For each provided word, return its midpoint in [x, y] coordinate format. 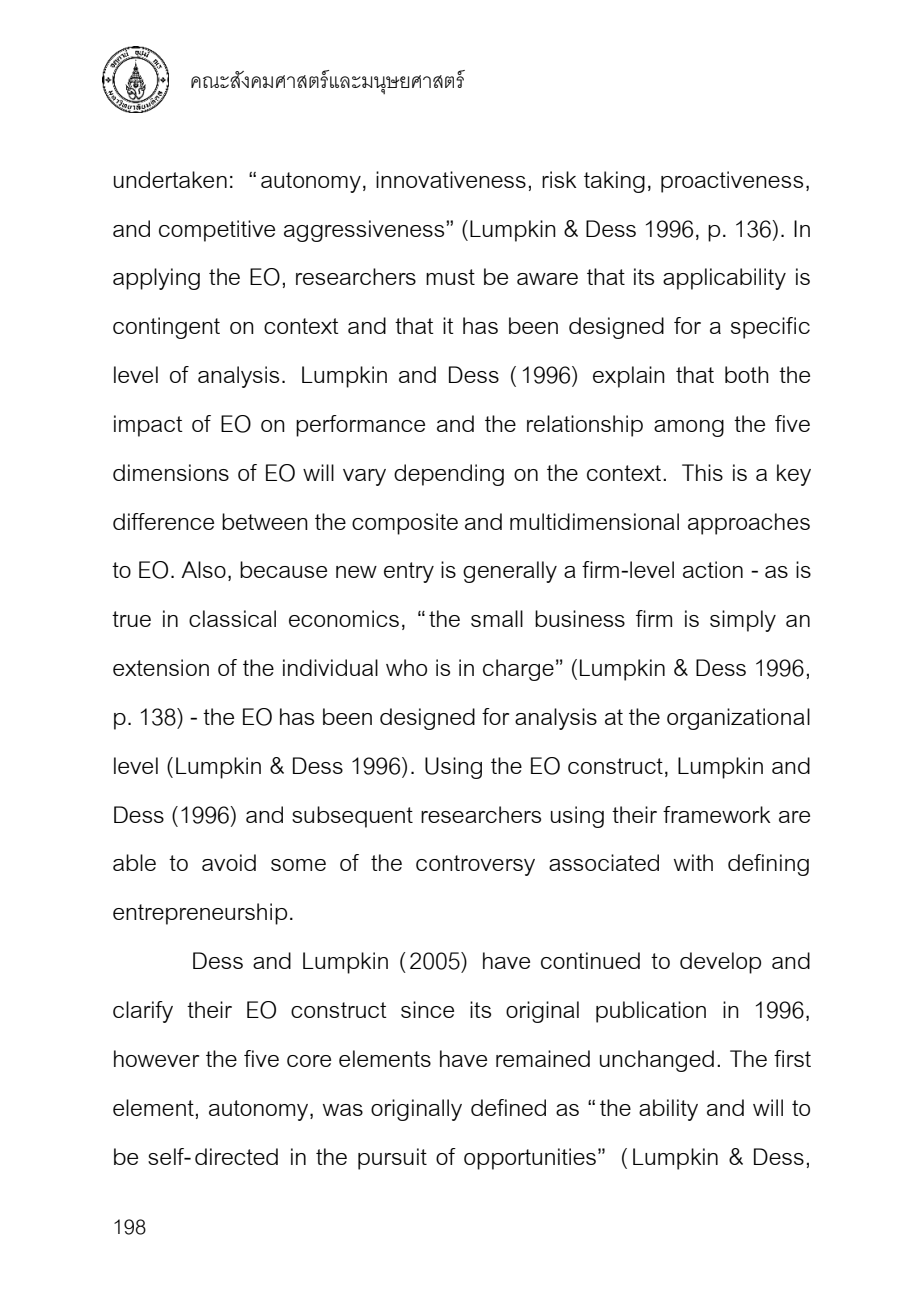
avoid [229, 862]
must [450, 277]
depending [449, 475]
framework [717, 814]
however [156, 1058]
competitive [217, 231]
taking [614, 182]
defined [508, 1107]
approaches [749, 524]
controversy [475, 865]
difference [163, 521]
